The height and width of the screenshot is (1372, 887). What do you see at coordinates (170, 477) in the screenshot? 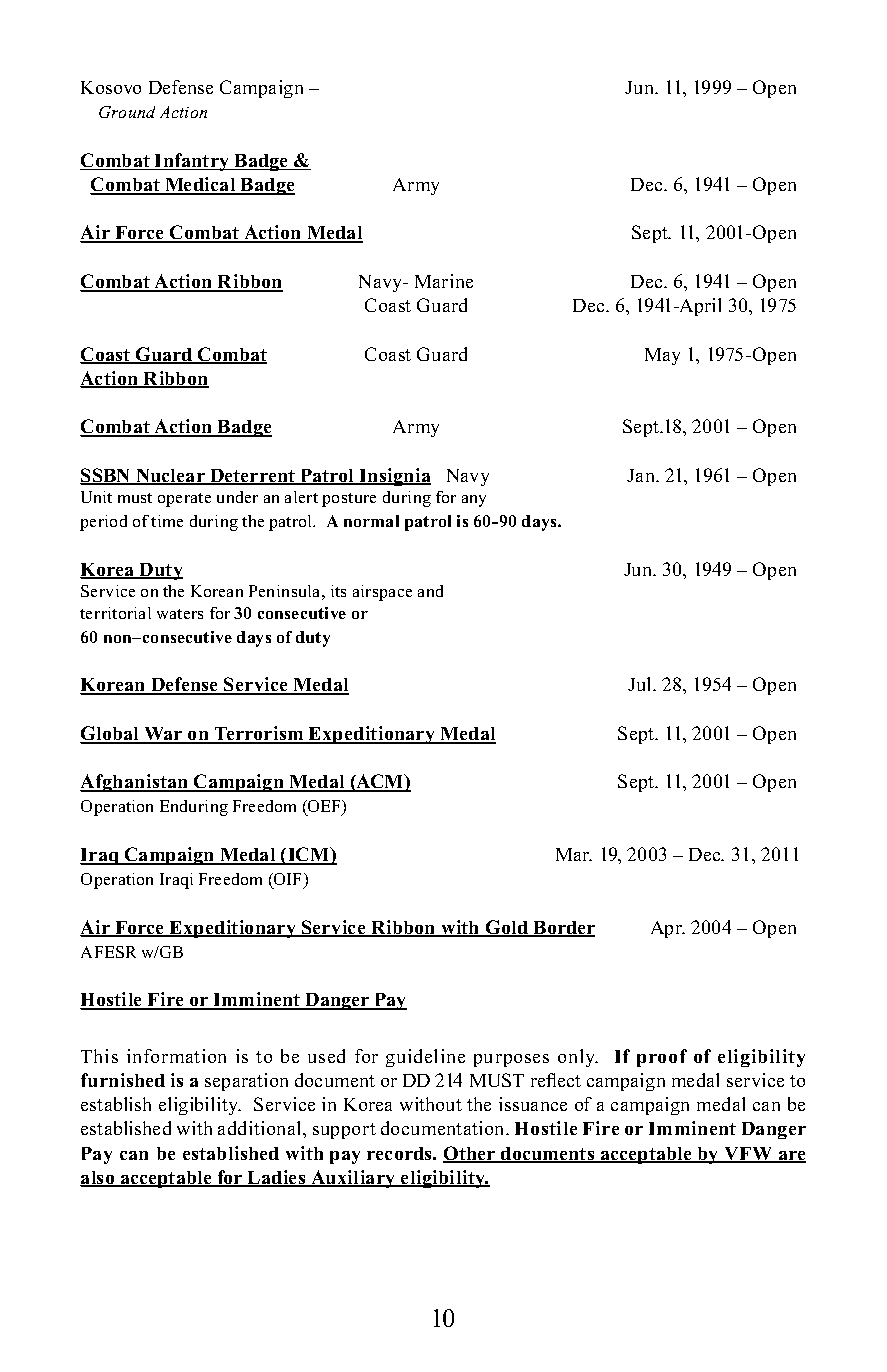
I see `Nuclear` at bounding box center [170, 477].
